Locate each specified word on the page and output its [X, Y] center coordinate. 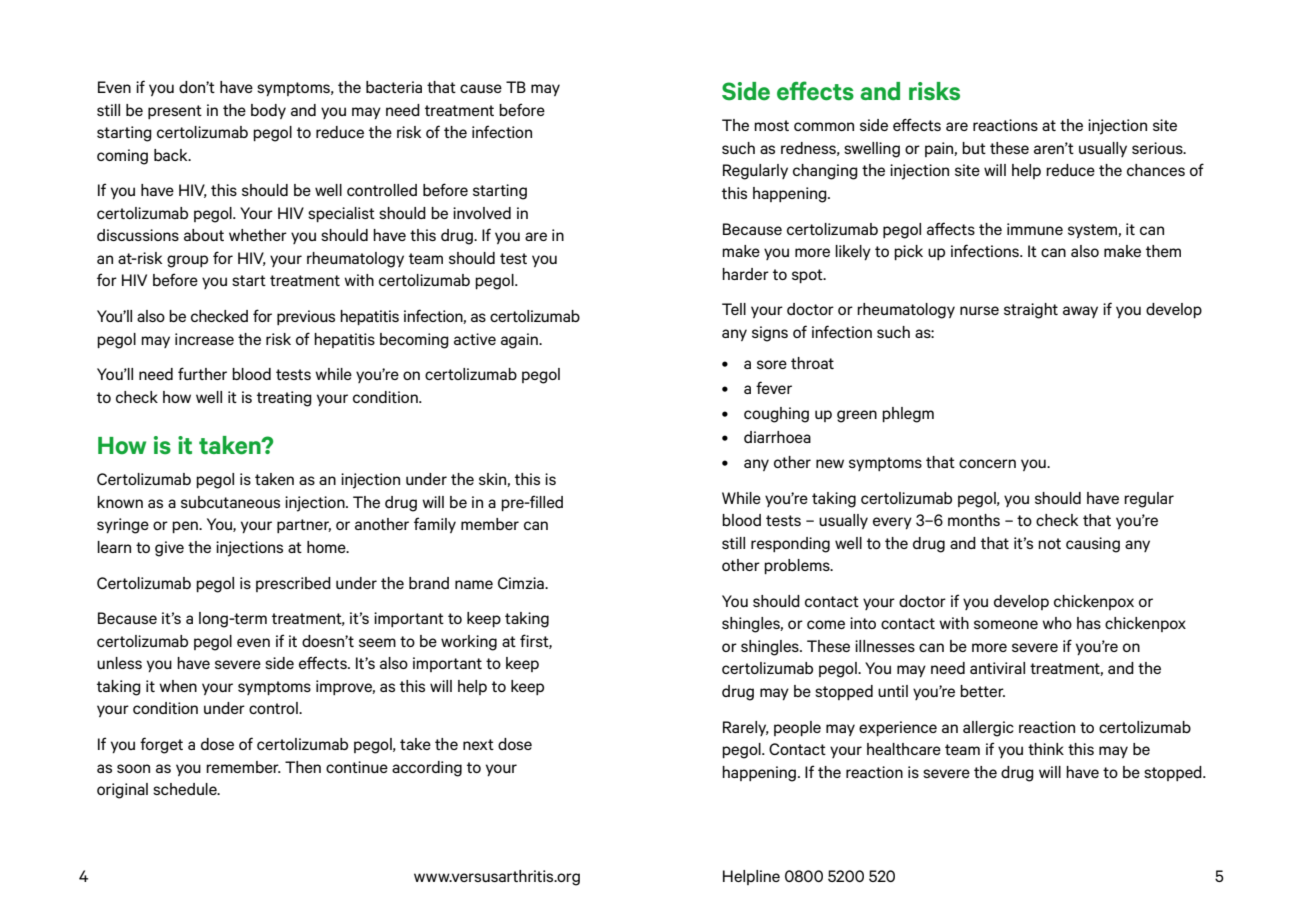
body [268, 111]
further [202, 373]
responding [790, 545]
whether [258, 235]
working [469, 643]
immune [1035, 229]
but [974, 148]
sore [772, 364]
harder [745, 274]
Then [303, 767]
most [771, 125]
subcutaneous [230, 502]
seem [377, 642]
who [1057, 623]
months [974, 520]
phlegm [908, 415]
